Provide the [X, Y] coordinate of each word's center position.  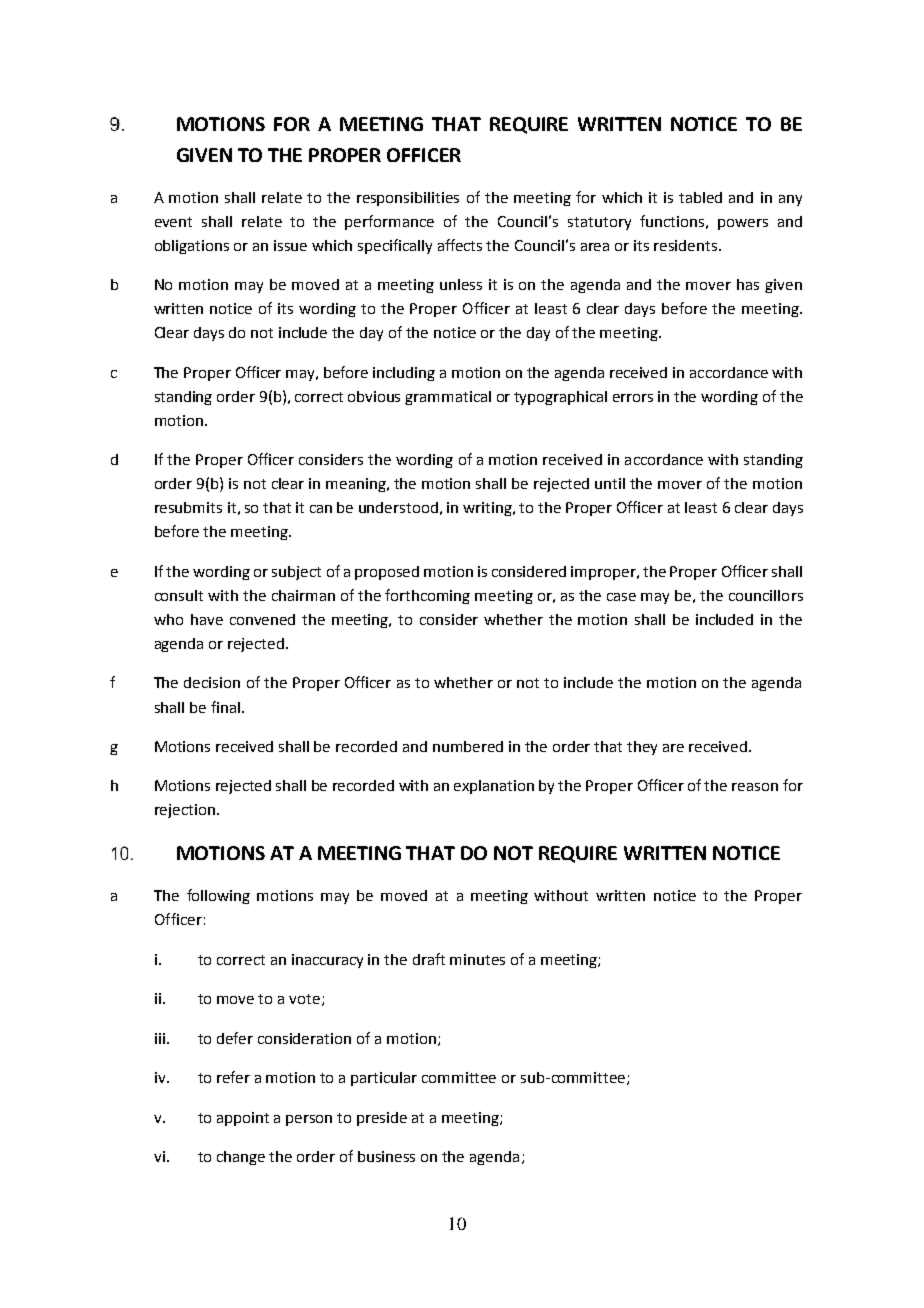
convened [262, 619]
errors [633, 398]
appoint [243, 1119]
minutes [477, 959]
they [642, 748]
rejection [185, 811]
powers [743, 224]
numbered [468, 746]
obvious [374, 396]
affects [460, 245]
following [218, 896]
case [621, 597]
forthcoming [427, 596]
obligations [192, 247]
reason [755, 787]
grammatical [448, 398]
